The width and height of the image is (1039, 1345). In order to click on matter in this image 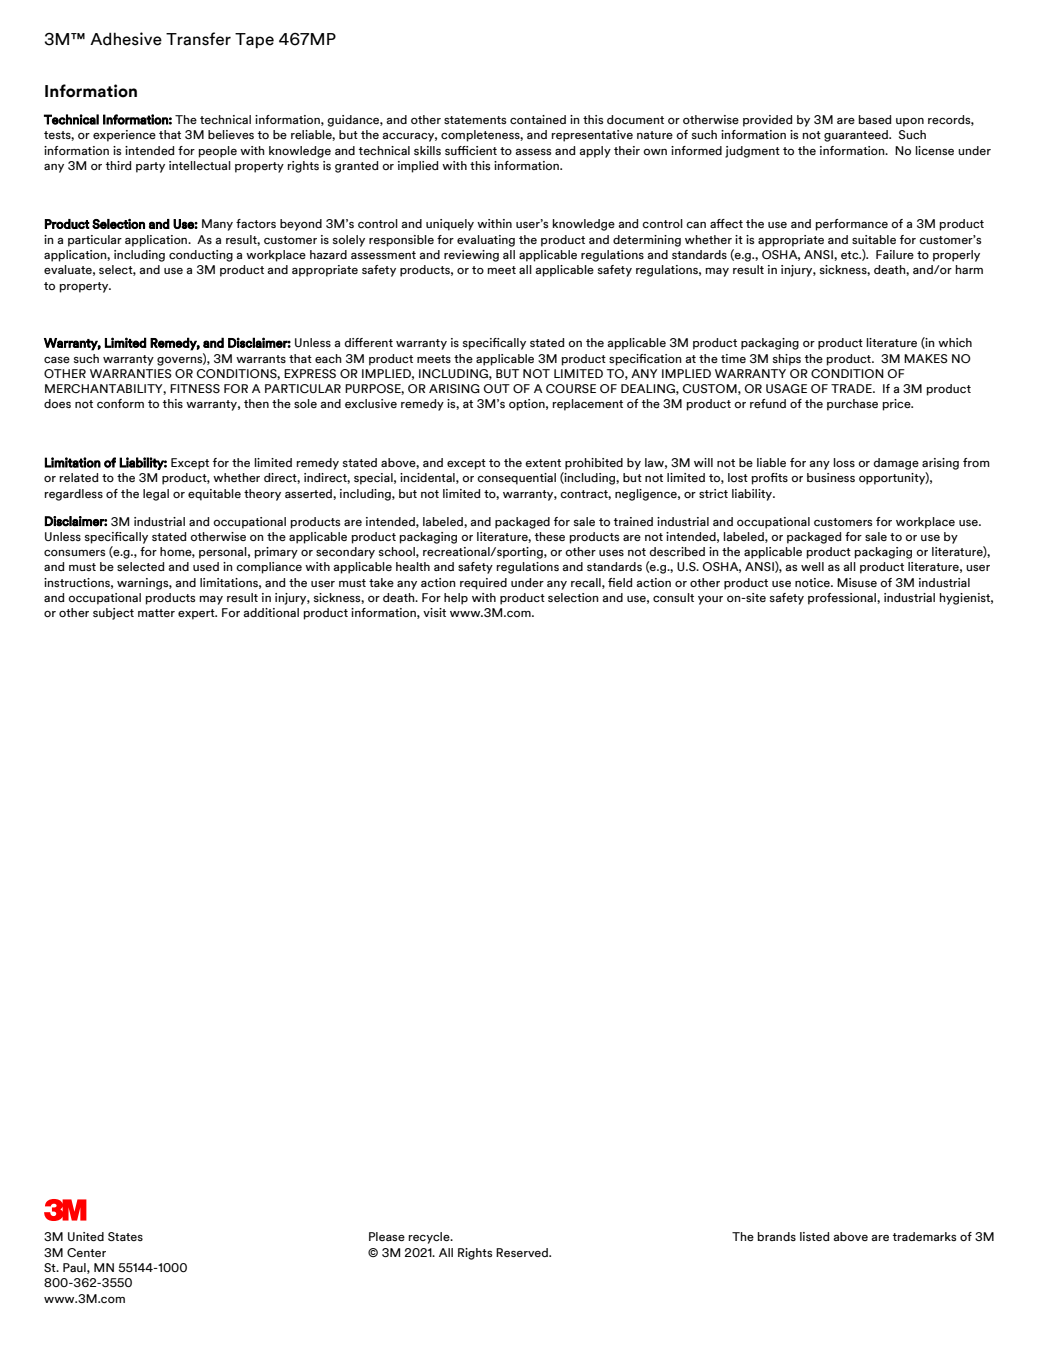, I will do `click(156, 613)`.
